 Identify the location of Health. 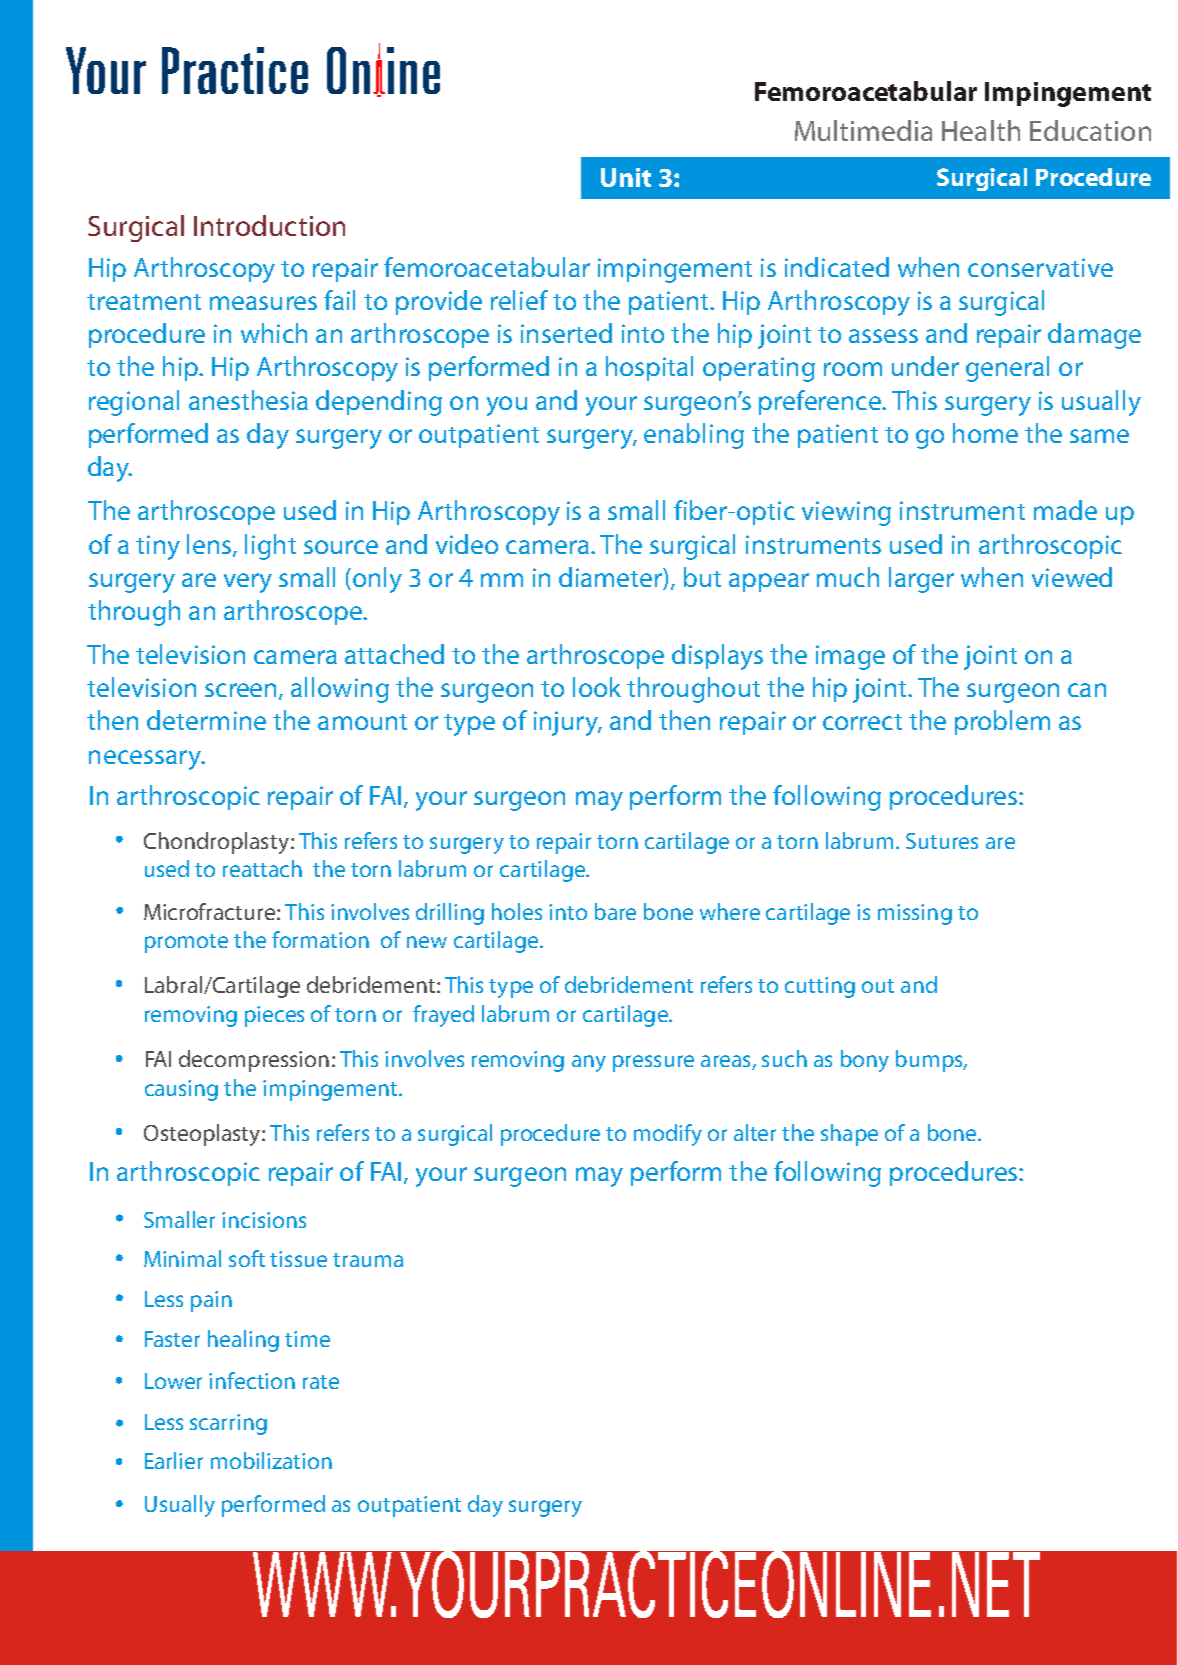
(981, 130).
